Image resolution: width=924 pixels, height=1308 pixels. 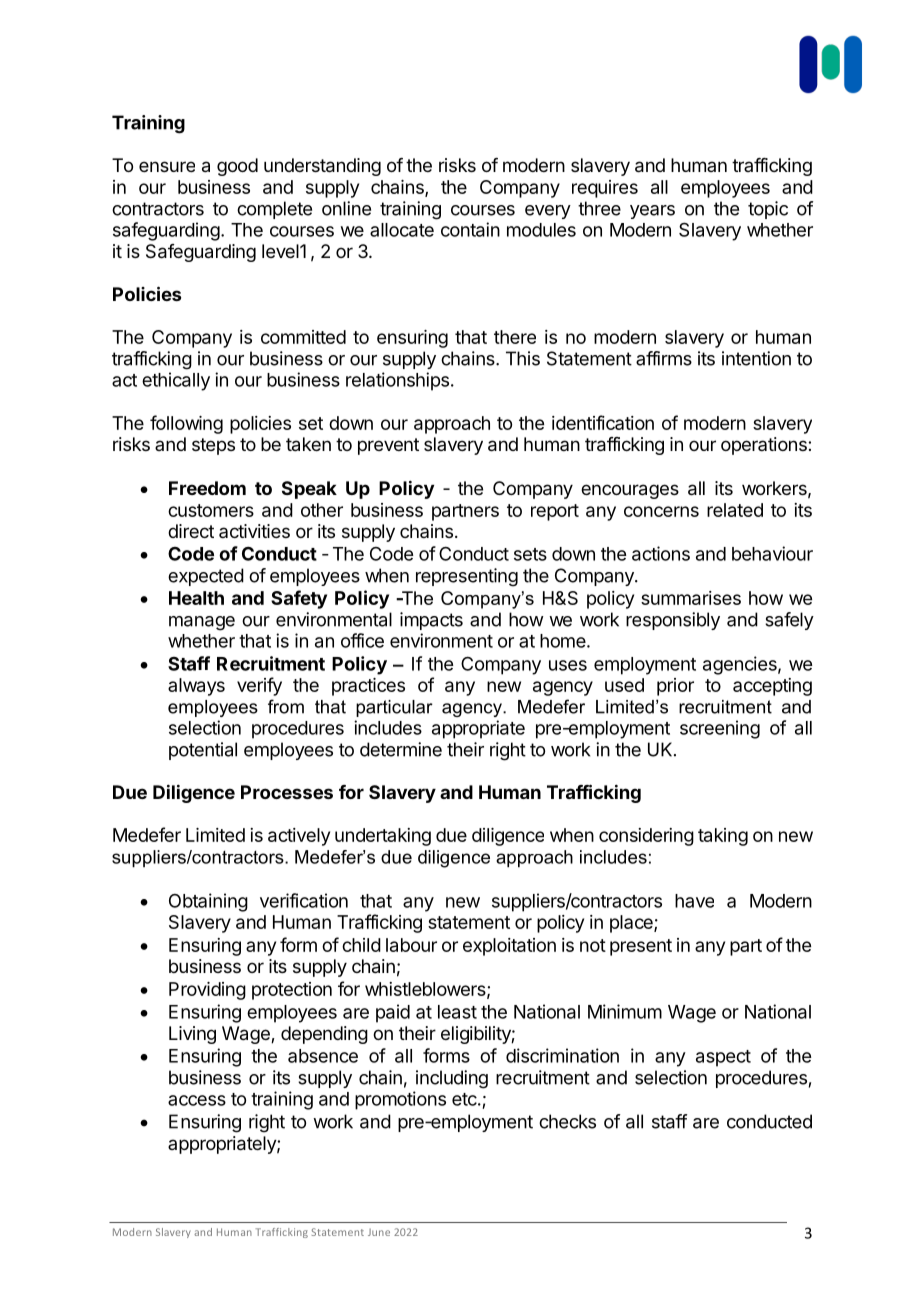 What do you see at coordinates (259, 686) in the screenshot?
I see `verify` at bounding box center [259, 686].
